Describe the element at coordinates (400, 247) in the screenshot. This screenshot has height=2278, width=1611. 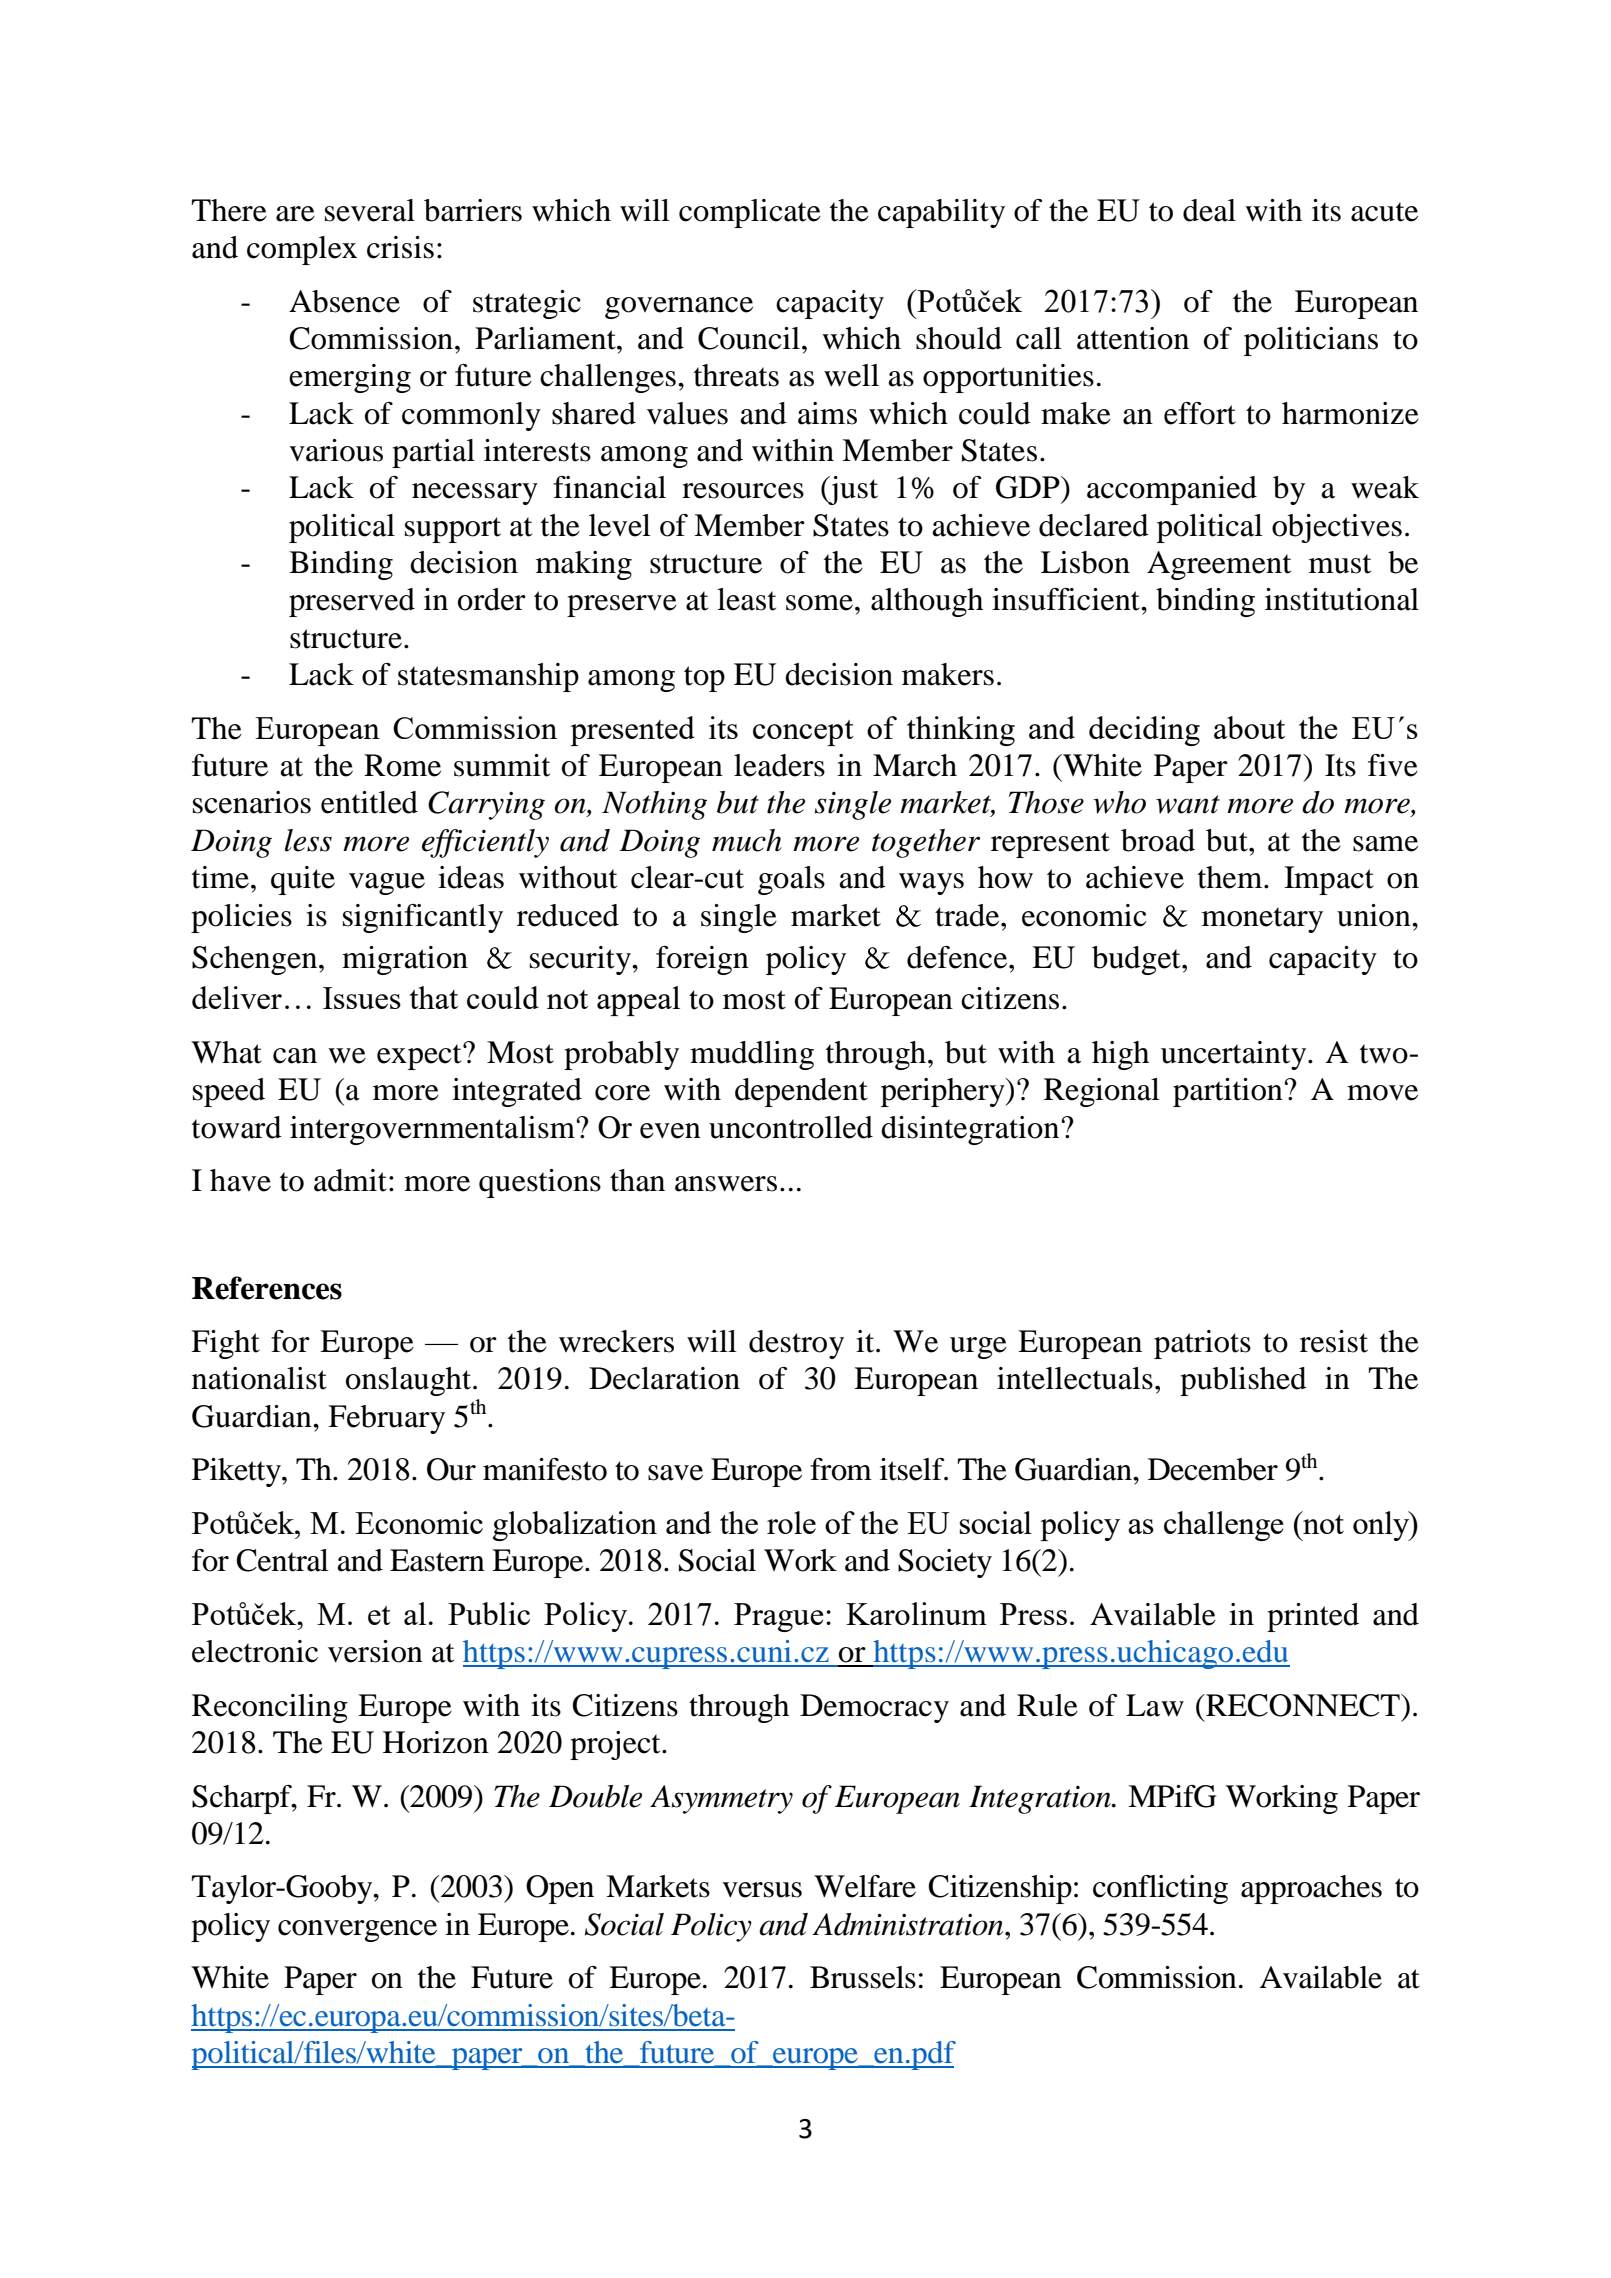
I see `crisis` at that location.
